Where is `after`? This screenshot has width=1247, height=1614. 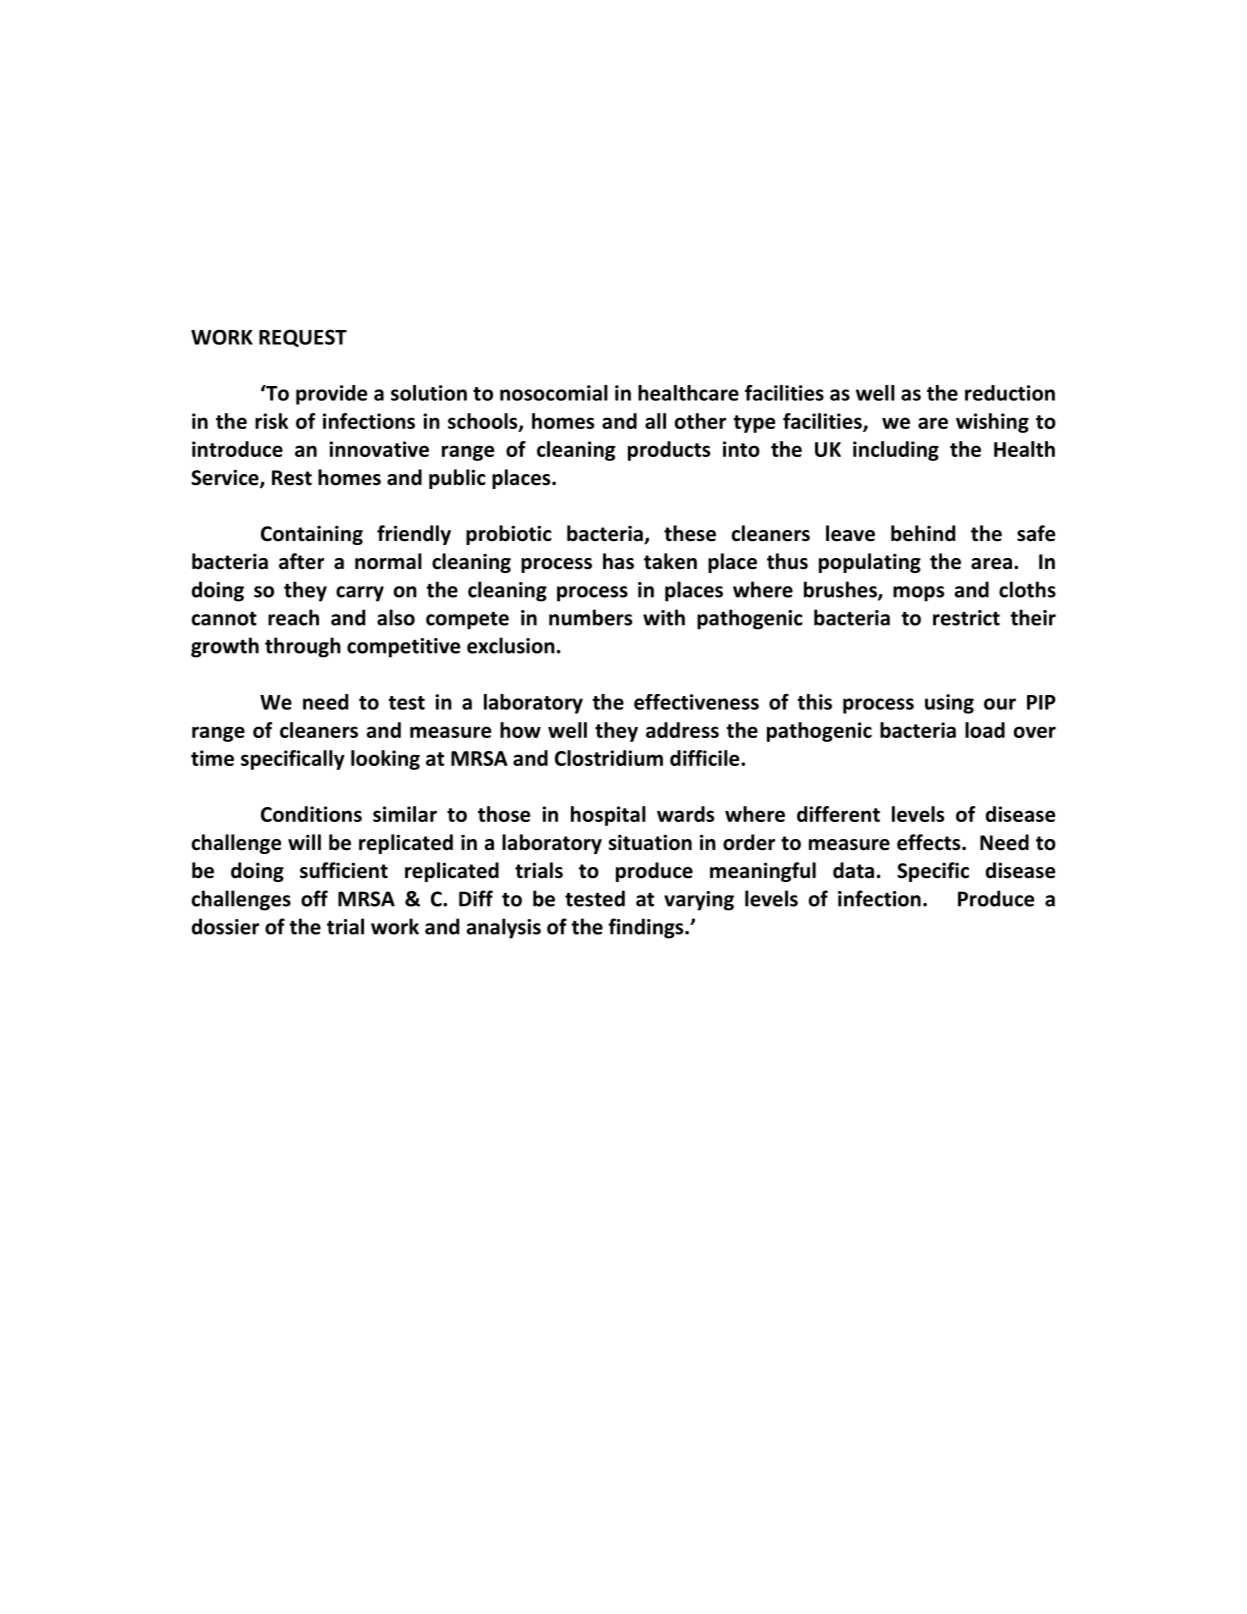 after is located at coordinates (301, 561).
